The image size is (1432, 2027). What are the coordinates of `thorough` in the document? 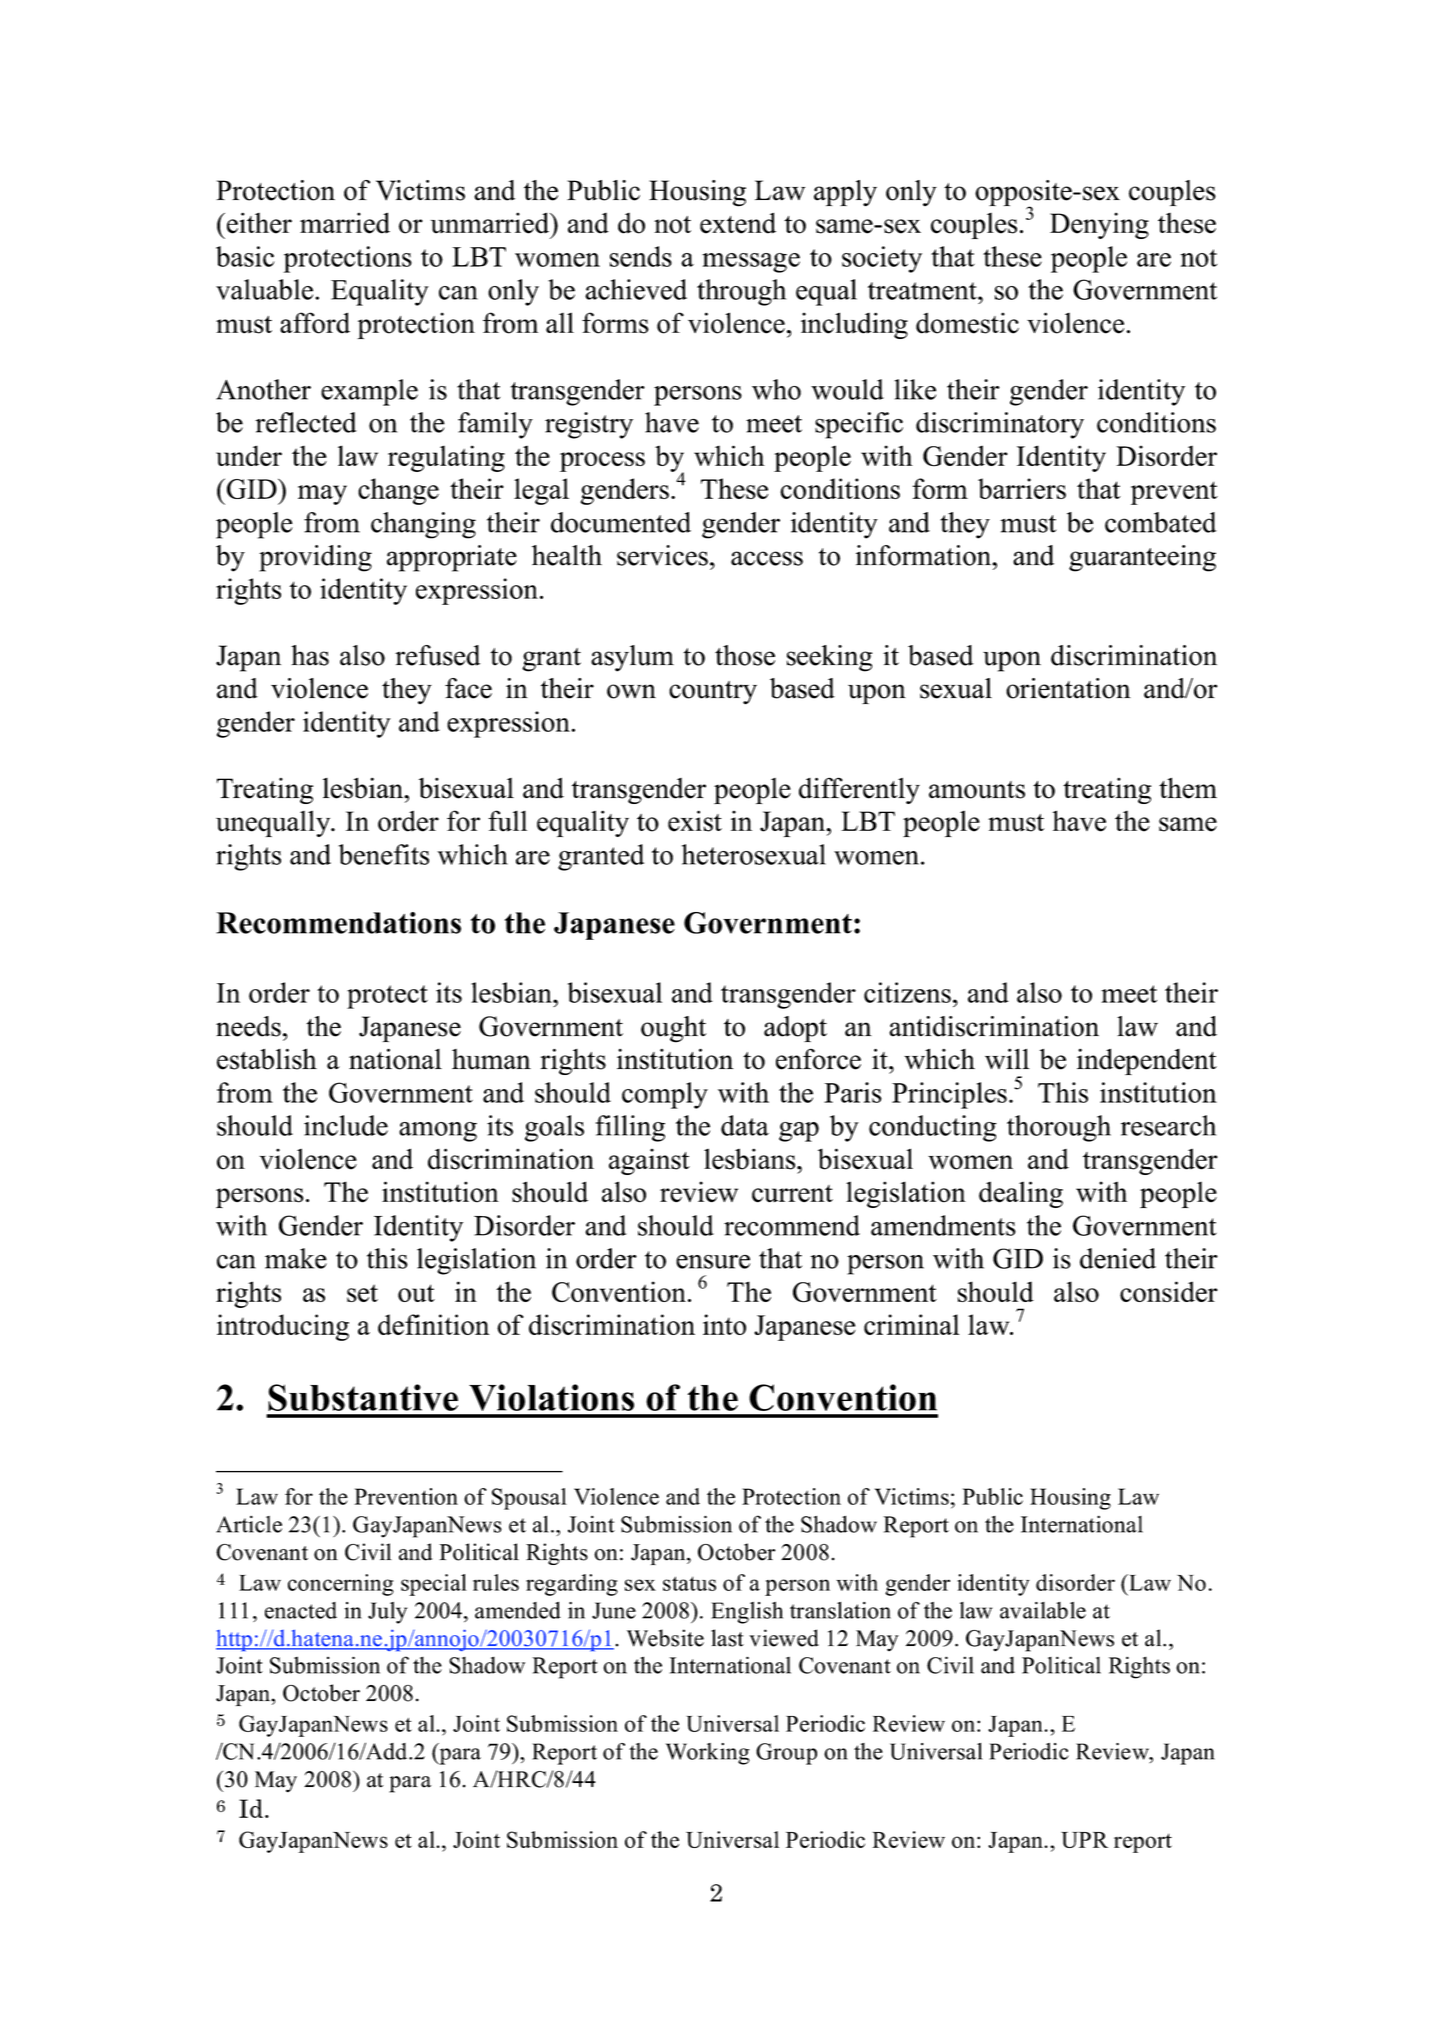 It's located at (1059, 1128).
